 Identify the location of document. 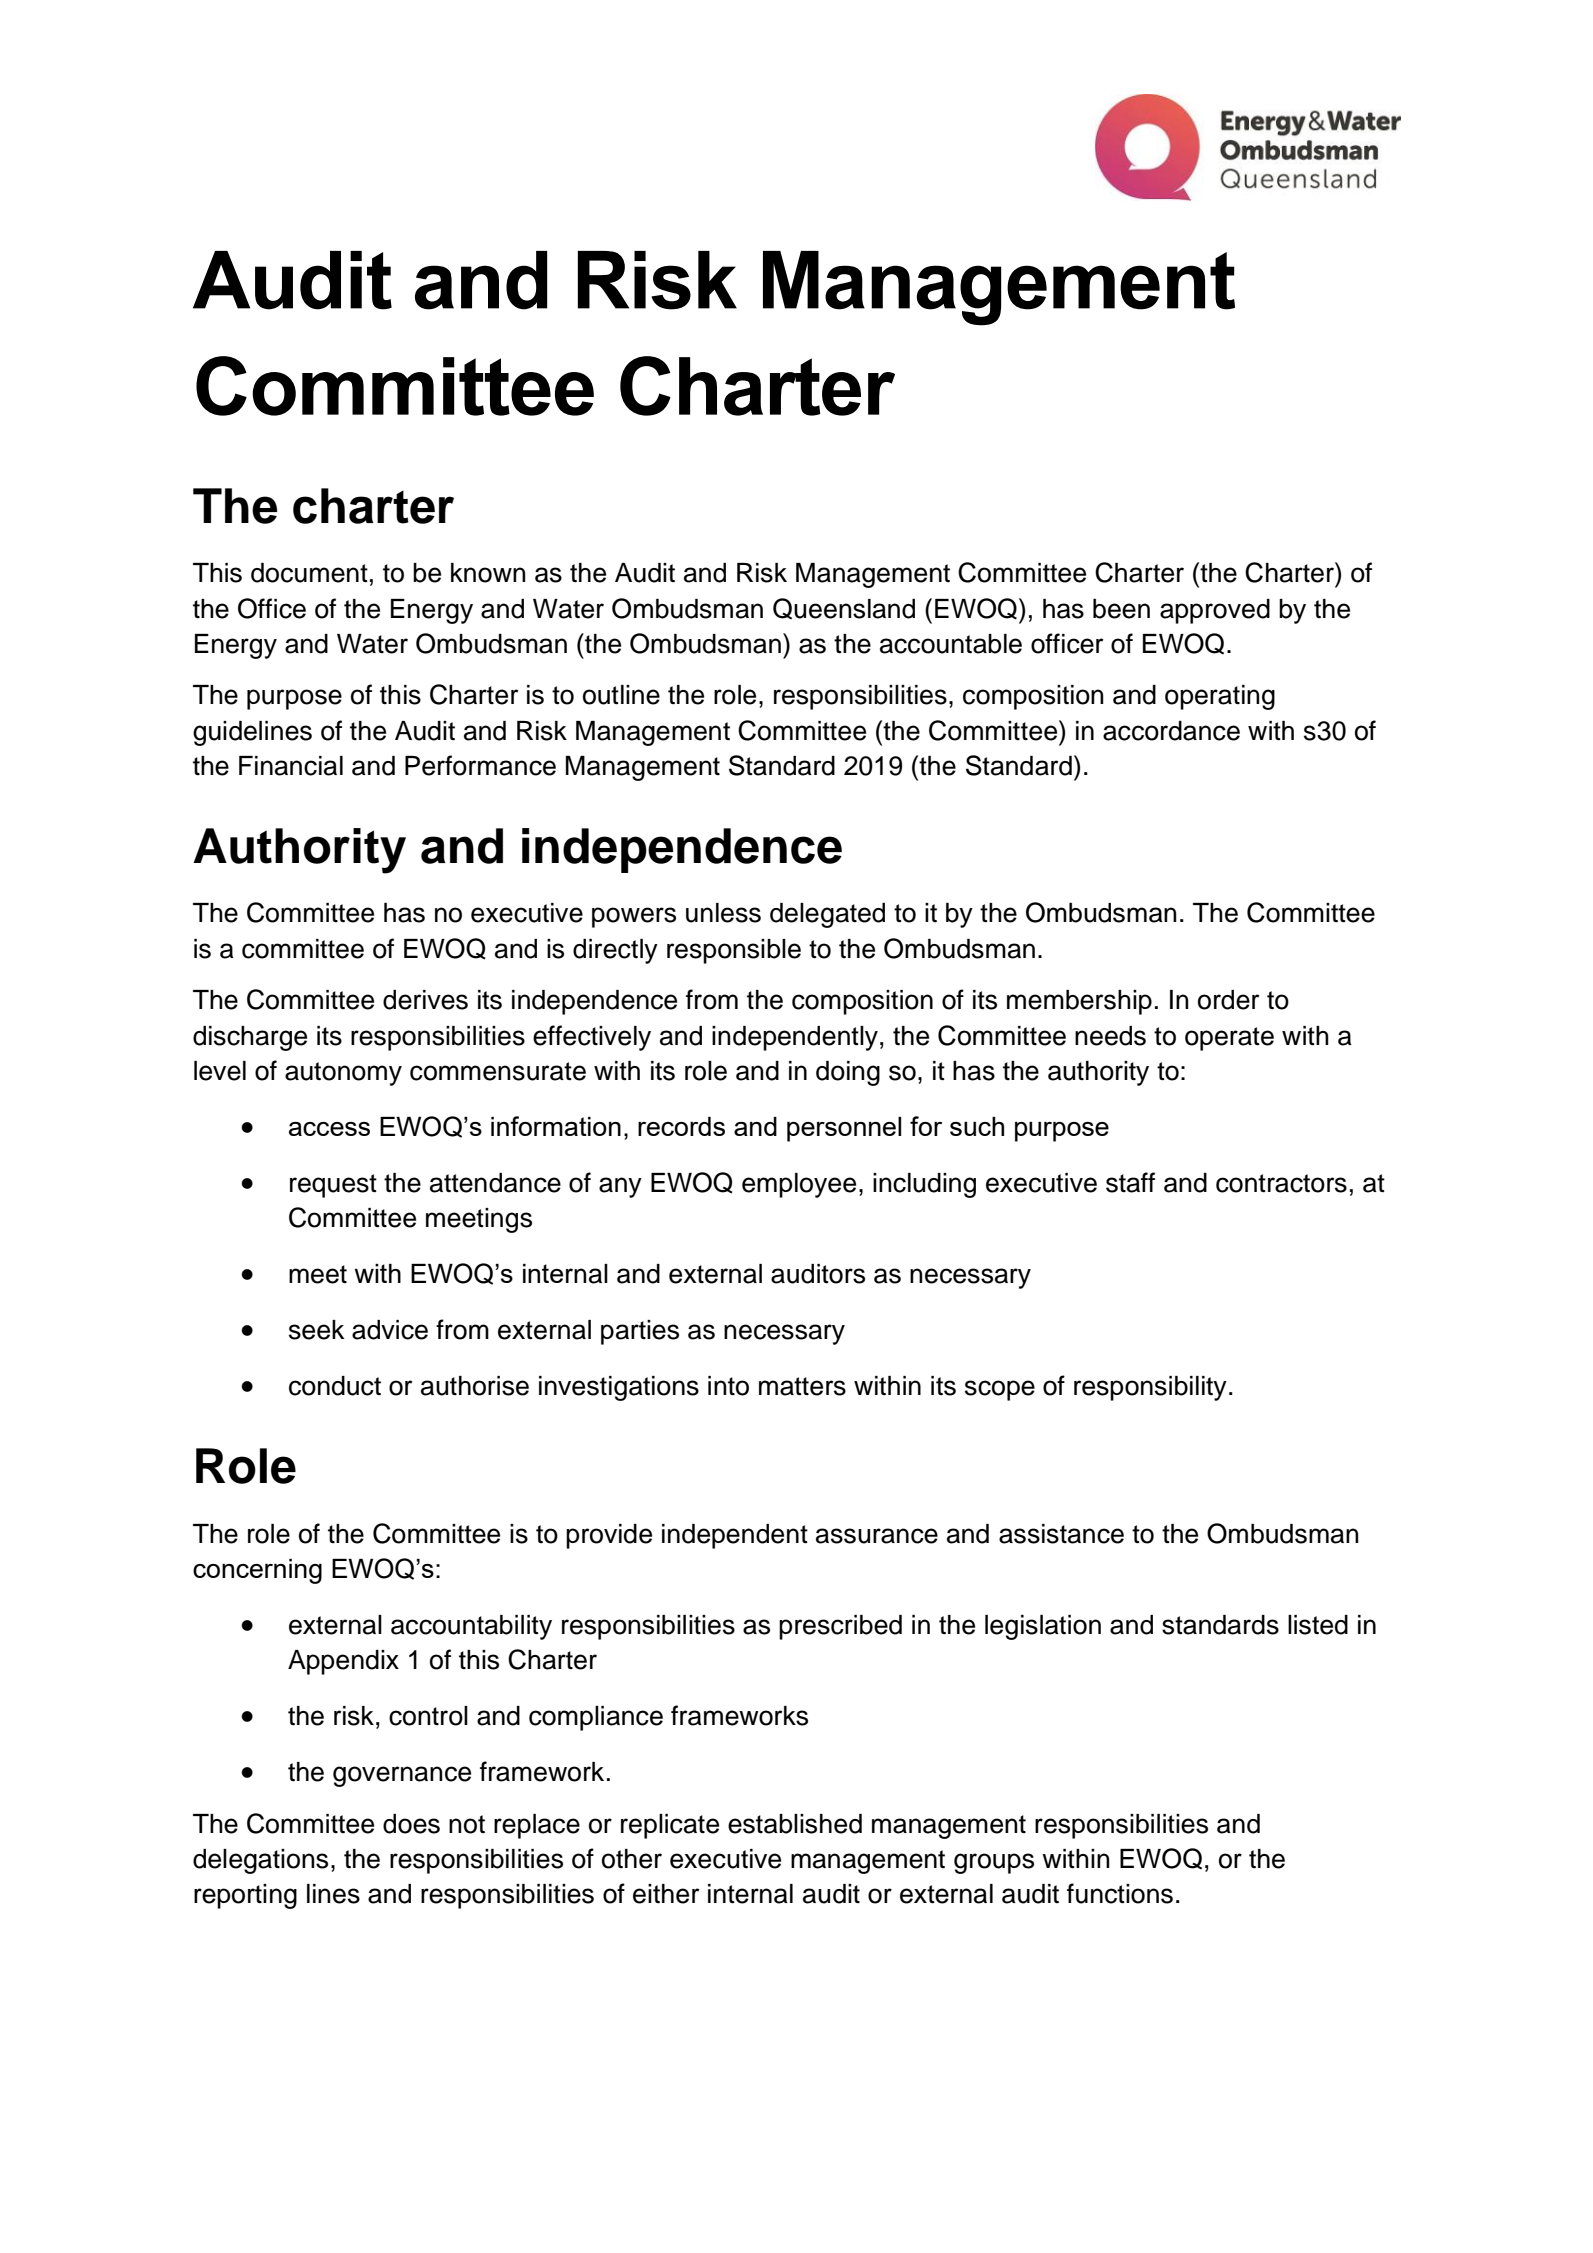
(309, 573).
